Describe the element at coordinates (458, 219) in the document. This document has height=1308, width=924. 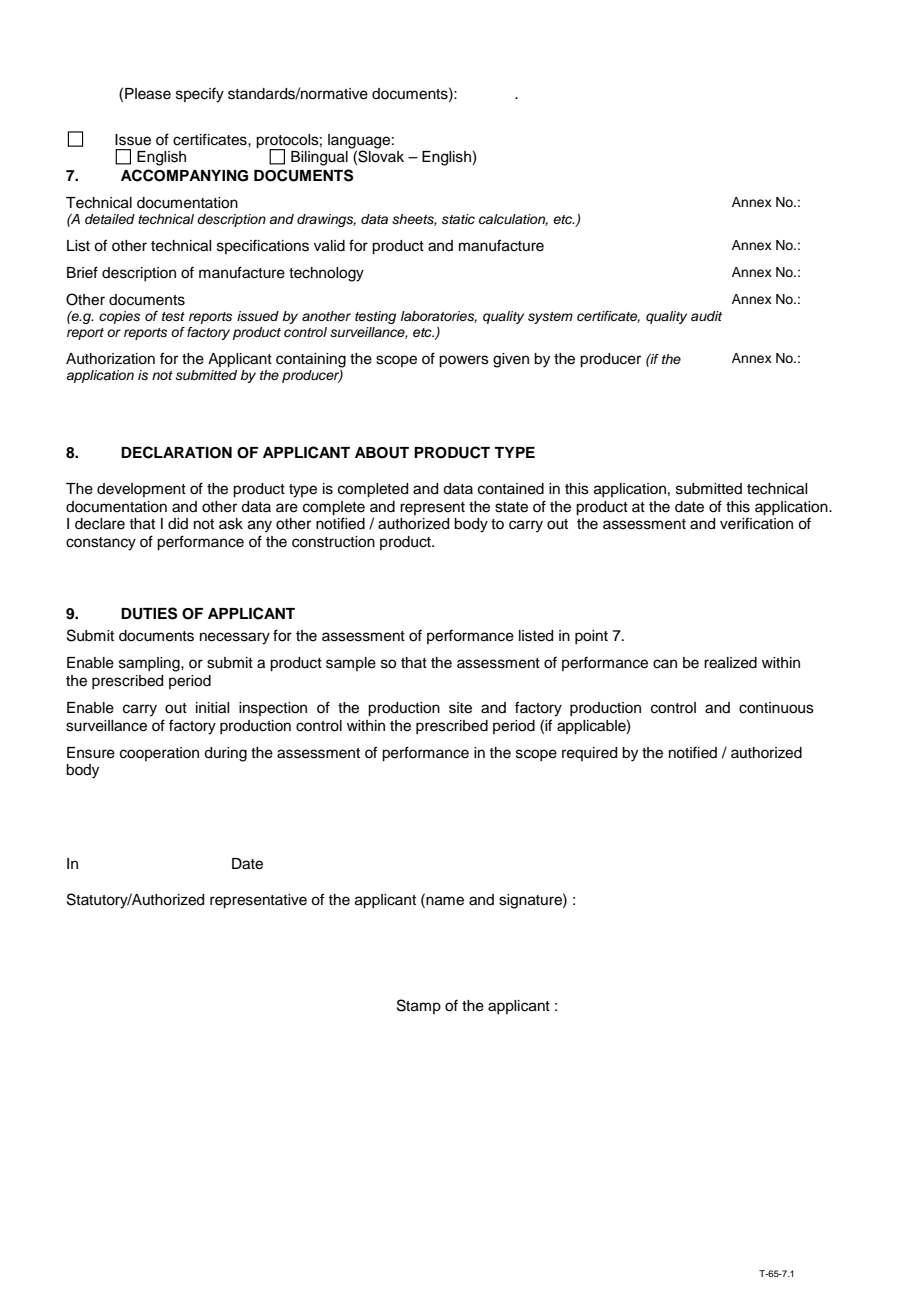
I see `static` at that location.
